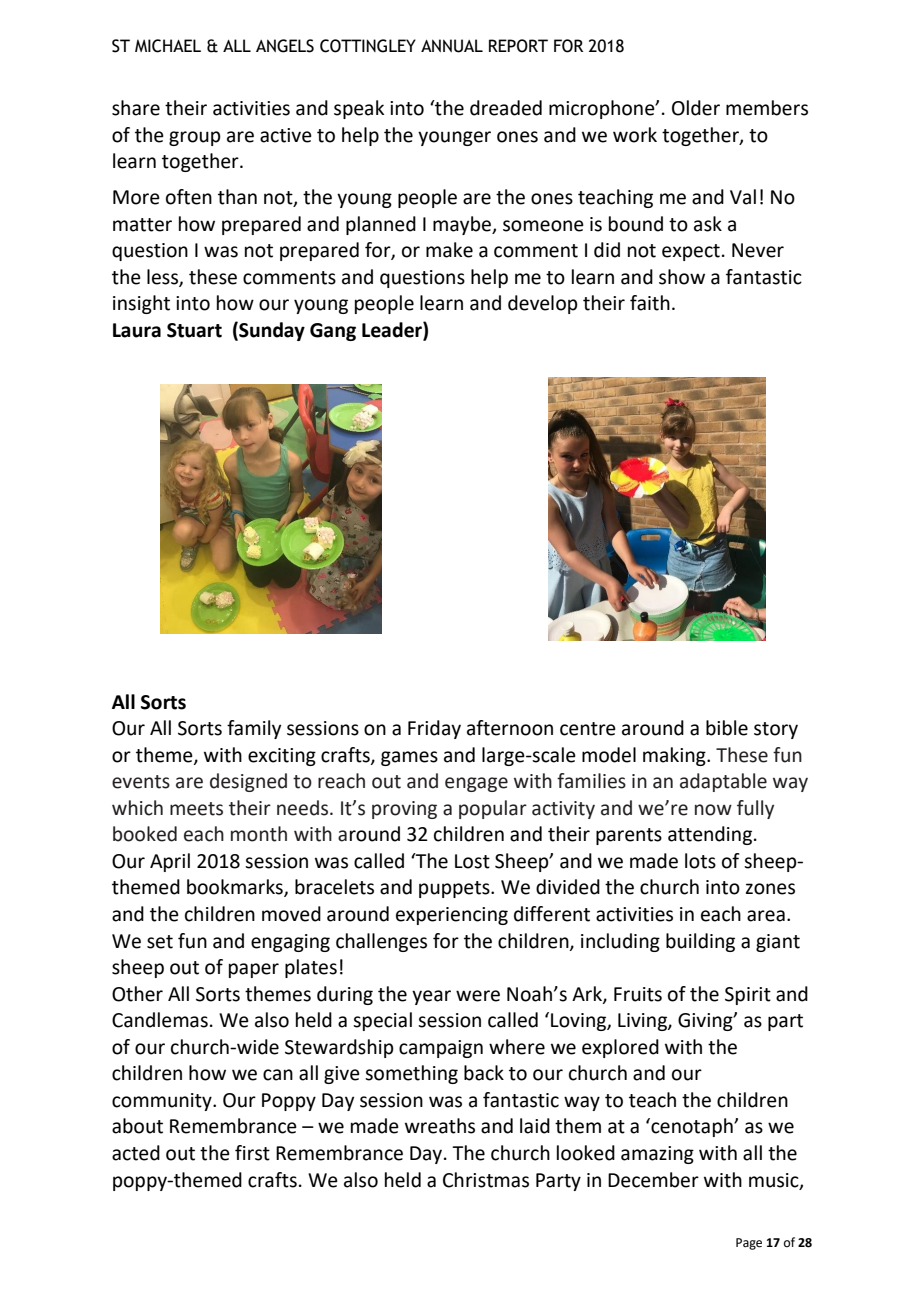 This screenshot has width=924, height=1308. Describe the element at coordinates (434, 729) in the screenshot. I see `Friday` at that location.
